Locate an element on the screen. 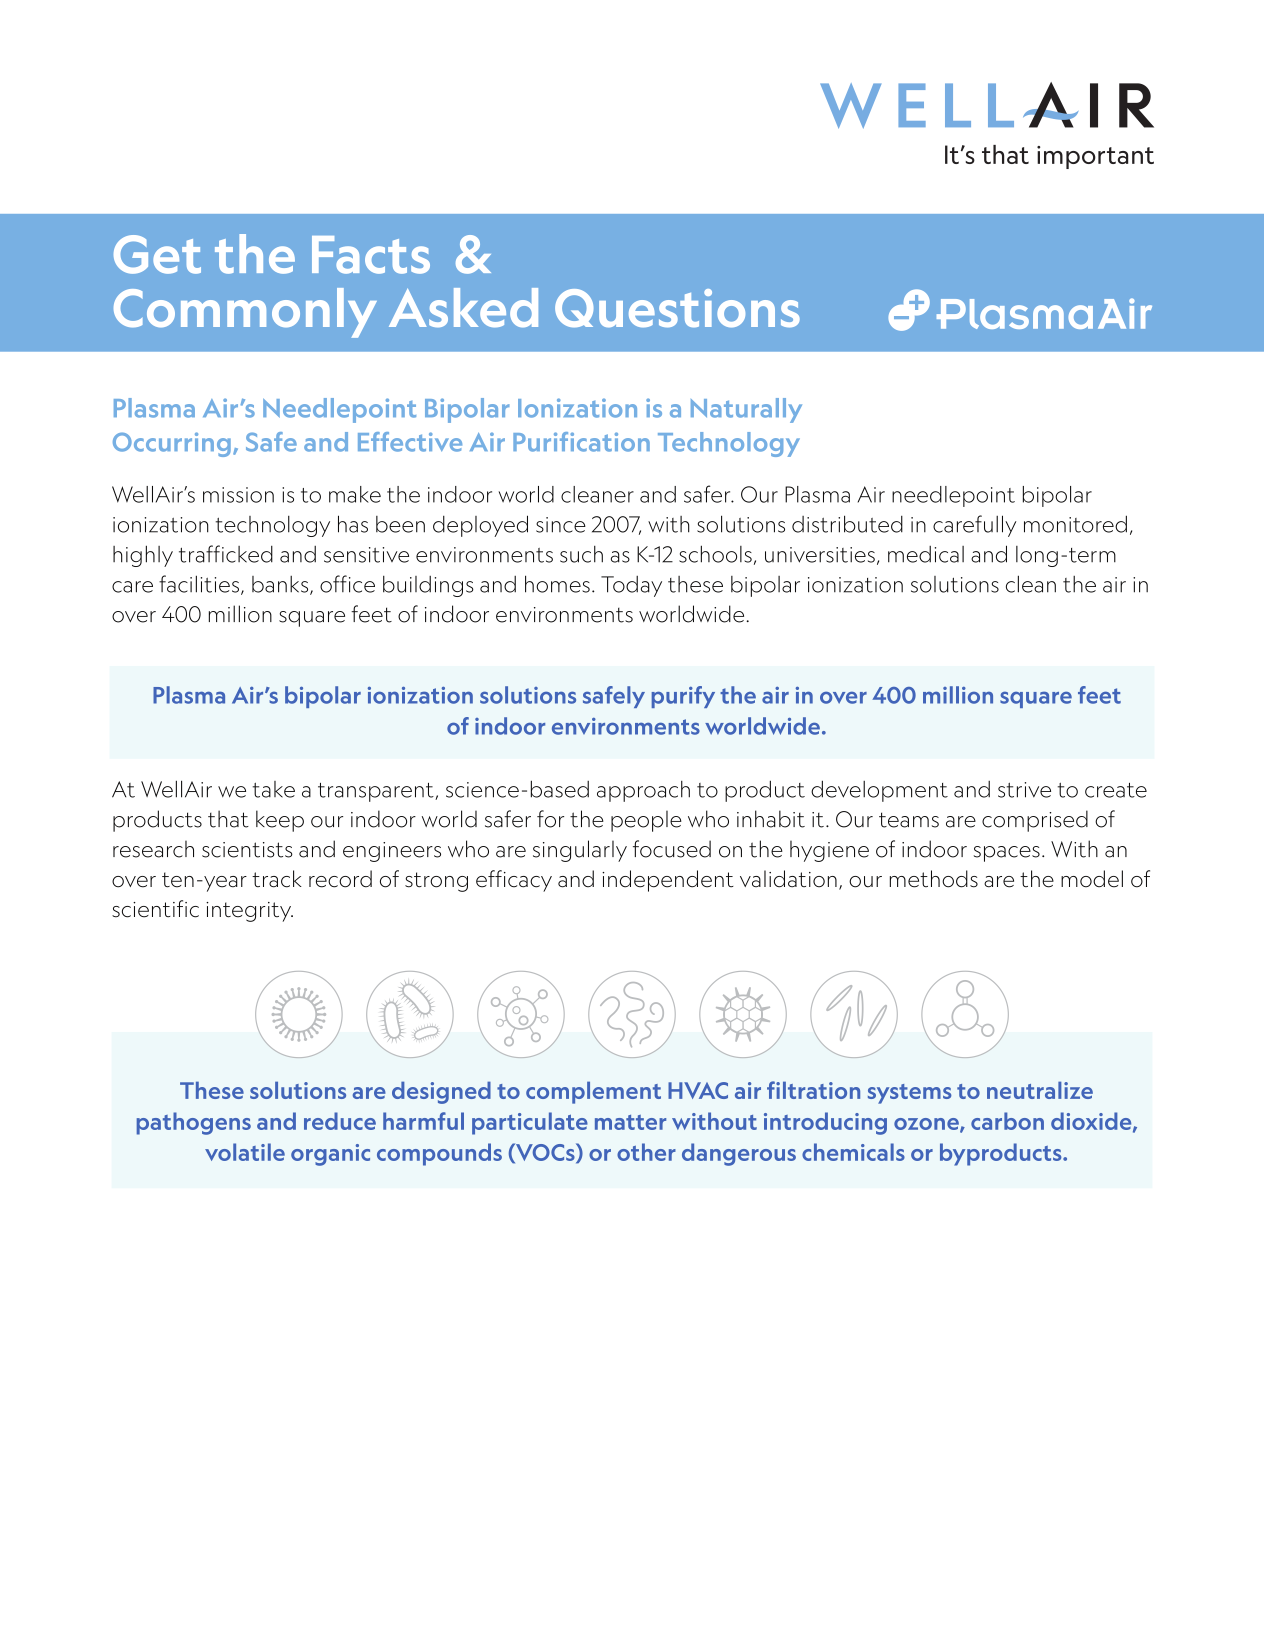 Image resolution: width=1264 pixels, height=1636 pixels. Naturally is located at coordinates (746, 410).
